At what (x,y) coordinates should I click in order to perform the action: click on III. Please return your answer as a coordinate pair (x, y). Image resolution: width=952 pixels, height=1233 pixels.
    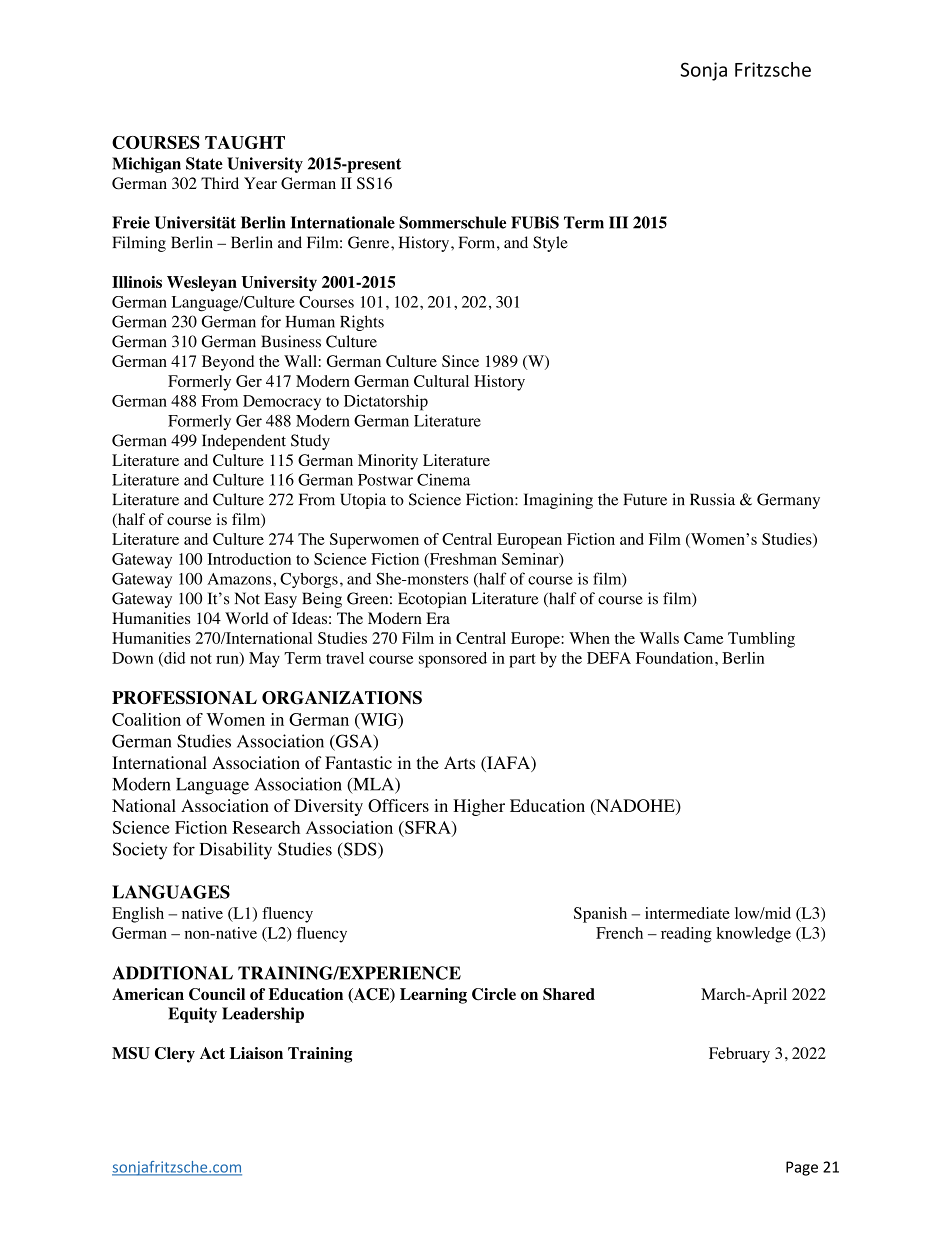
    Looking at the image, I should click on (618, 222).
